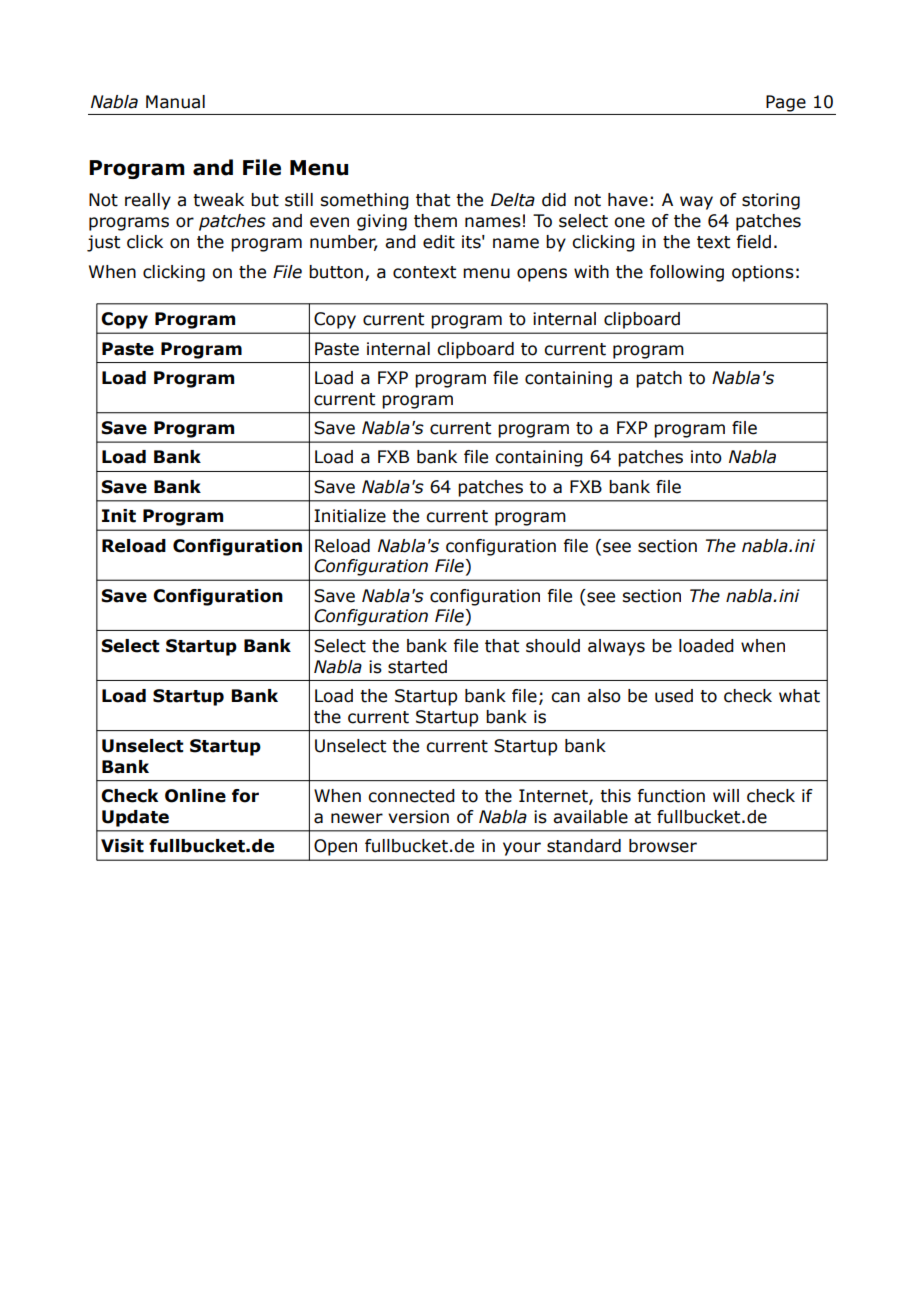  What do you see at coordinates (135, 818) in the image?
I see `Update` at bounding box center [135, 818].
